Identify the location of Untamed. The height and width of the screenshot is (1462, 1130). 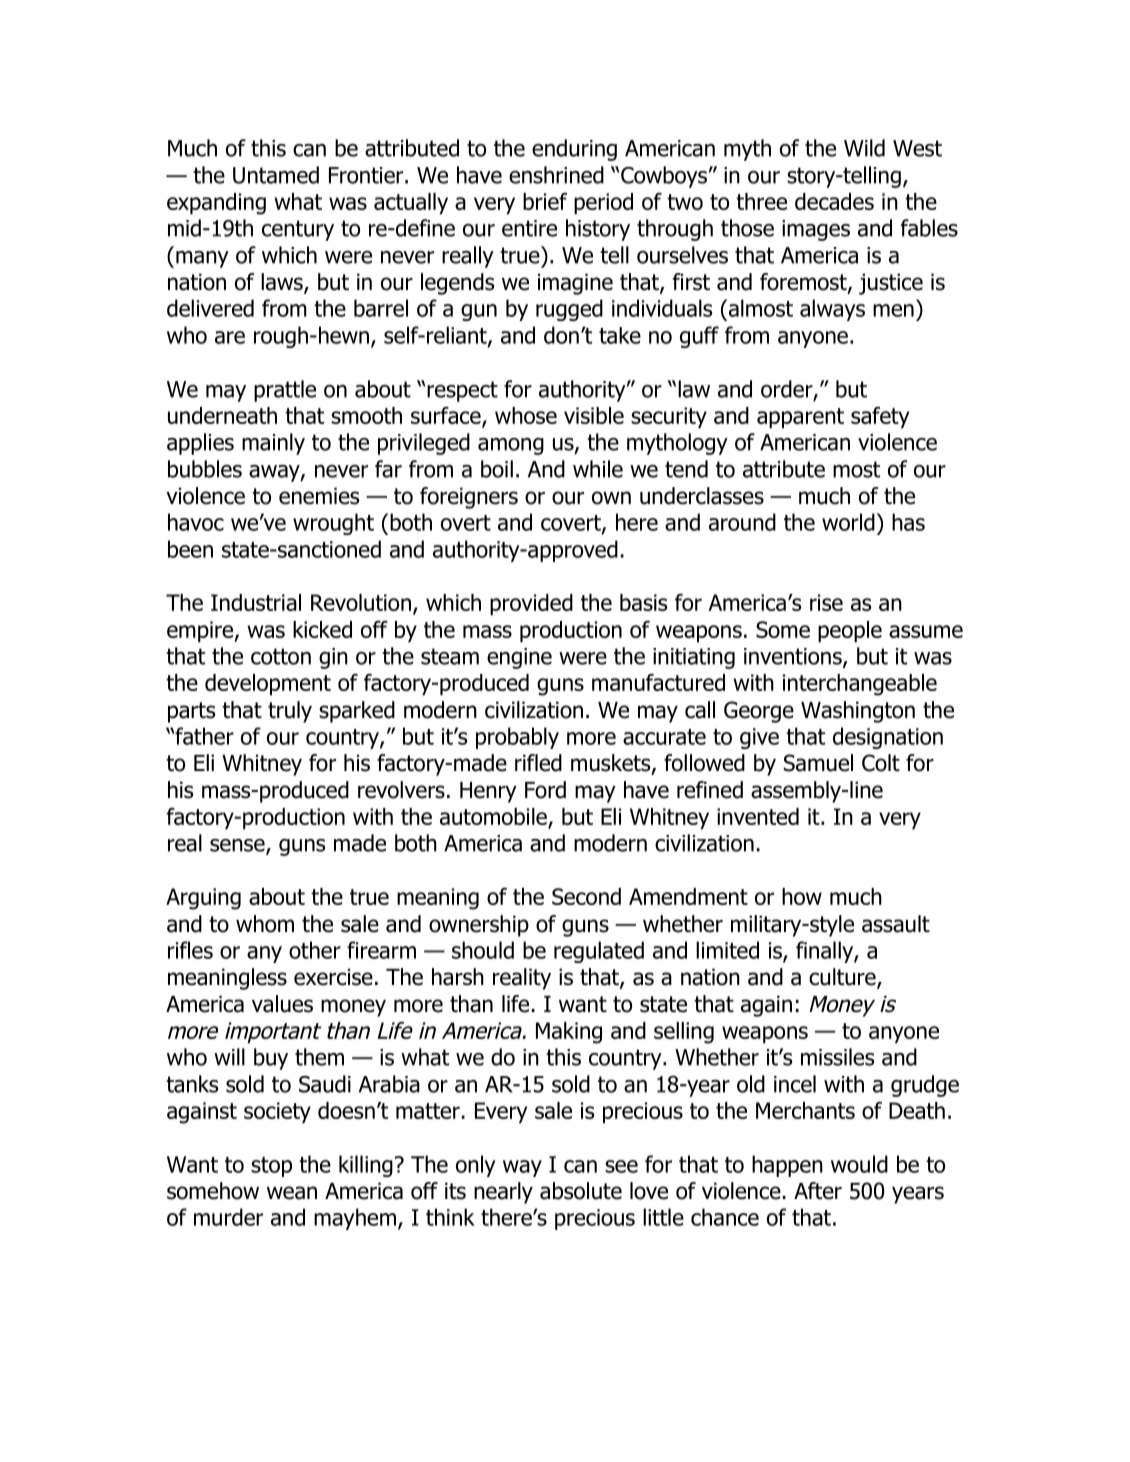
(276, 175).
